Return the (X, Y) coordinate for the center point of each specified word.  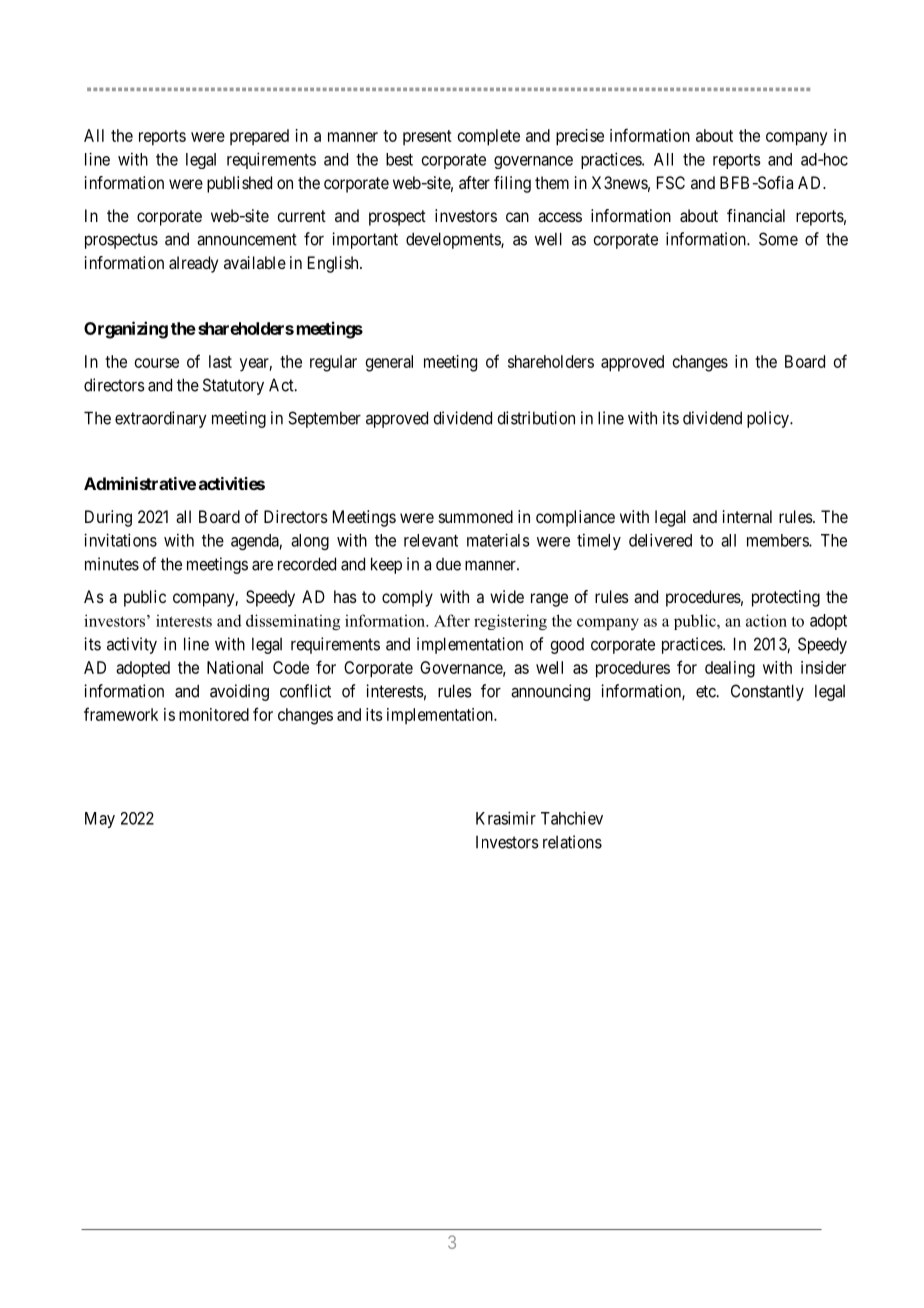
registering (510, 622)
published (239, 184)
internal (747, 516)
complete (489, 137)
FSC (671, 182)
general (389, 363)
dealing (730, 669)
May (100, 820)
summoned (476, 516)
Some (778, 239)
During (108, 518)
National (235, 667)
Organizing (126, 330)
